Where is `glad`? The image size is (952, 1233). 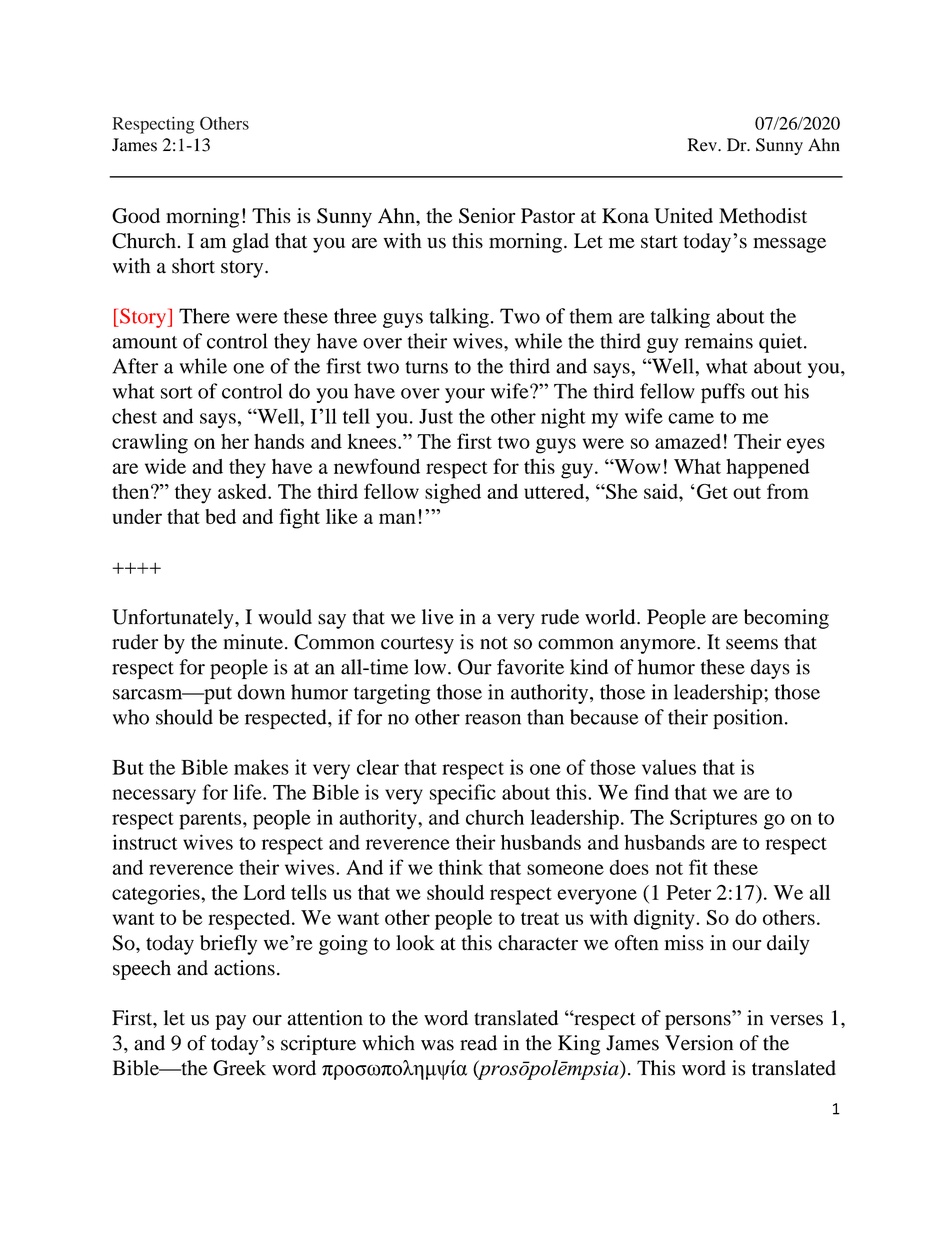 glad is located at coordinates (250, 243).
